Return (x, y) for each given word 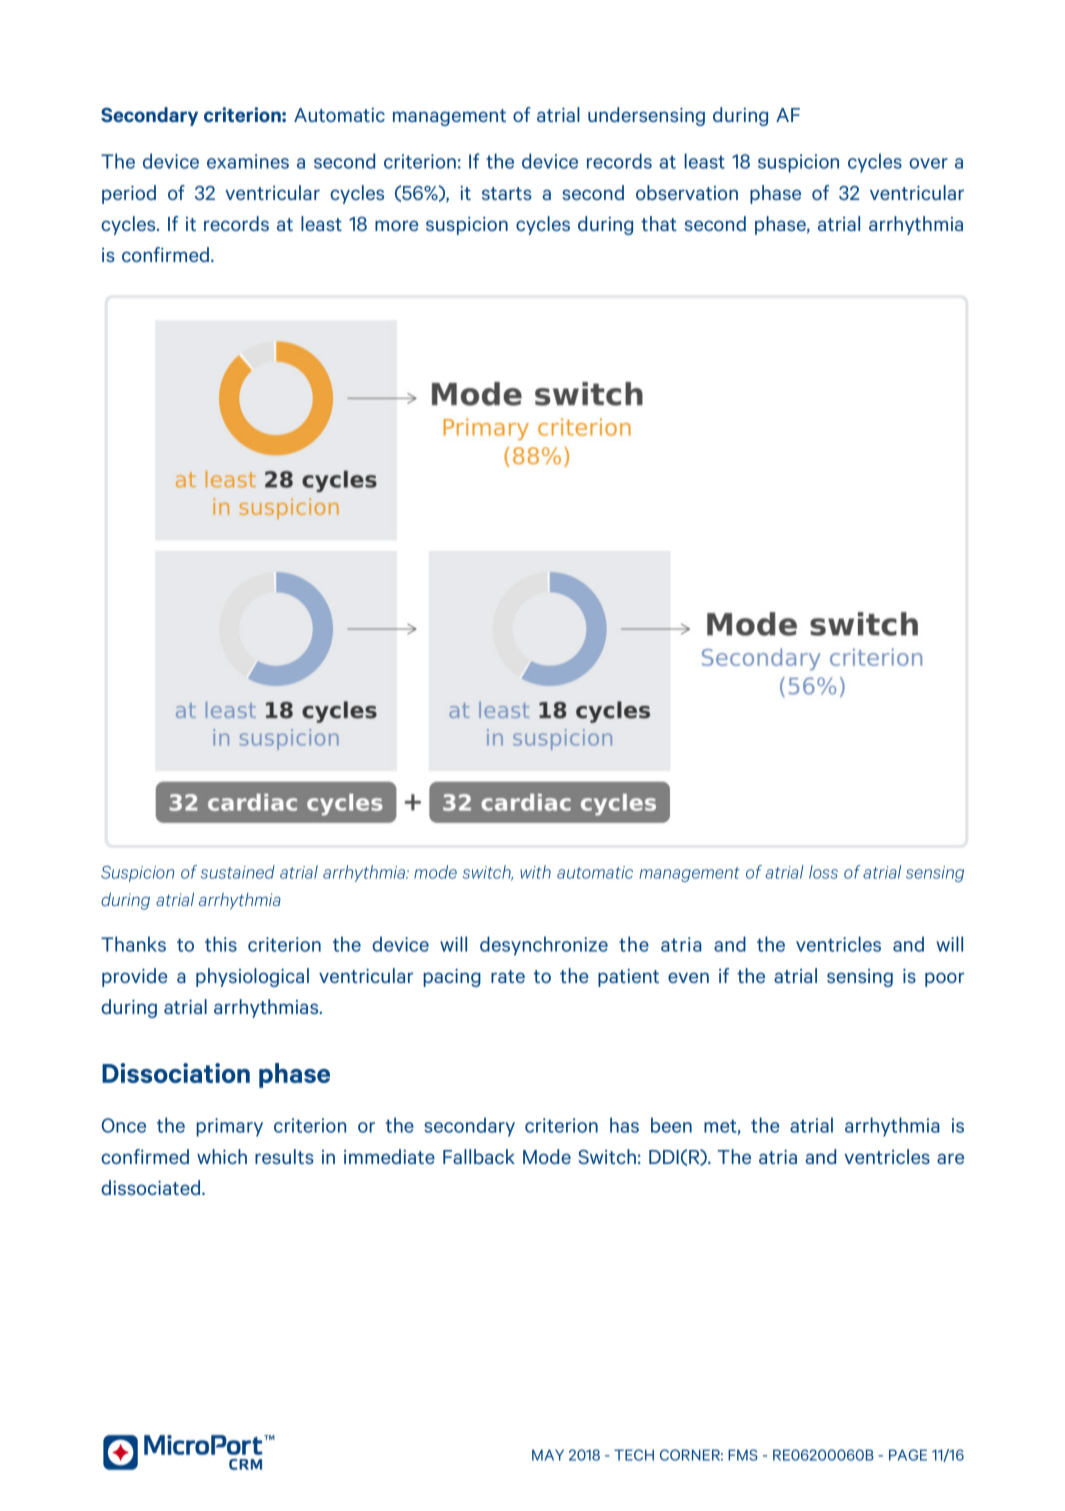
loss (823, 872)
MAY (548, 1455)
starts (507, 193)
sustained (238, 872)
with (535, 872)
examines (248, 161)
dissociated (152, 1187)
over (928, 163)
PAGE (908, 1455)
